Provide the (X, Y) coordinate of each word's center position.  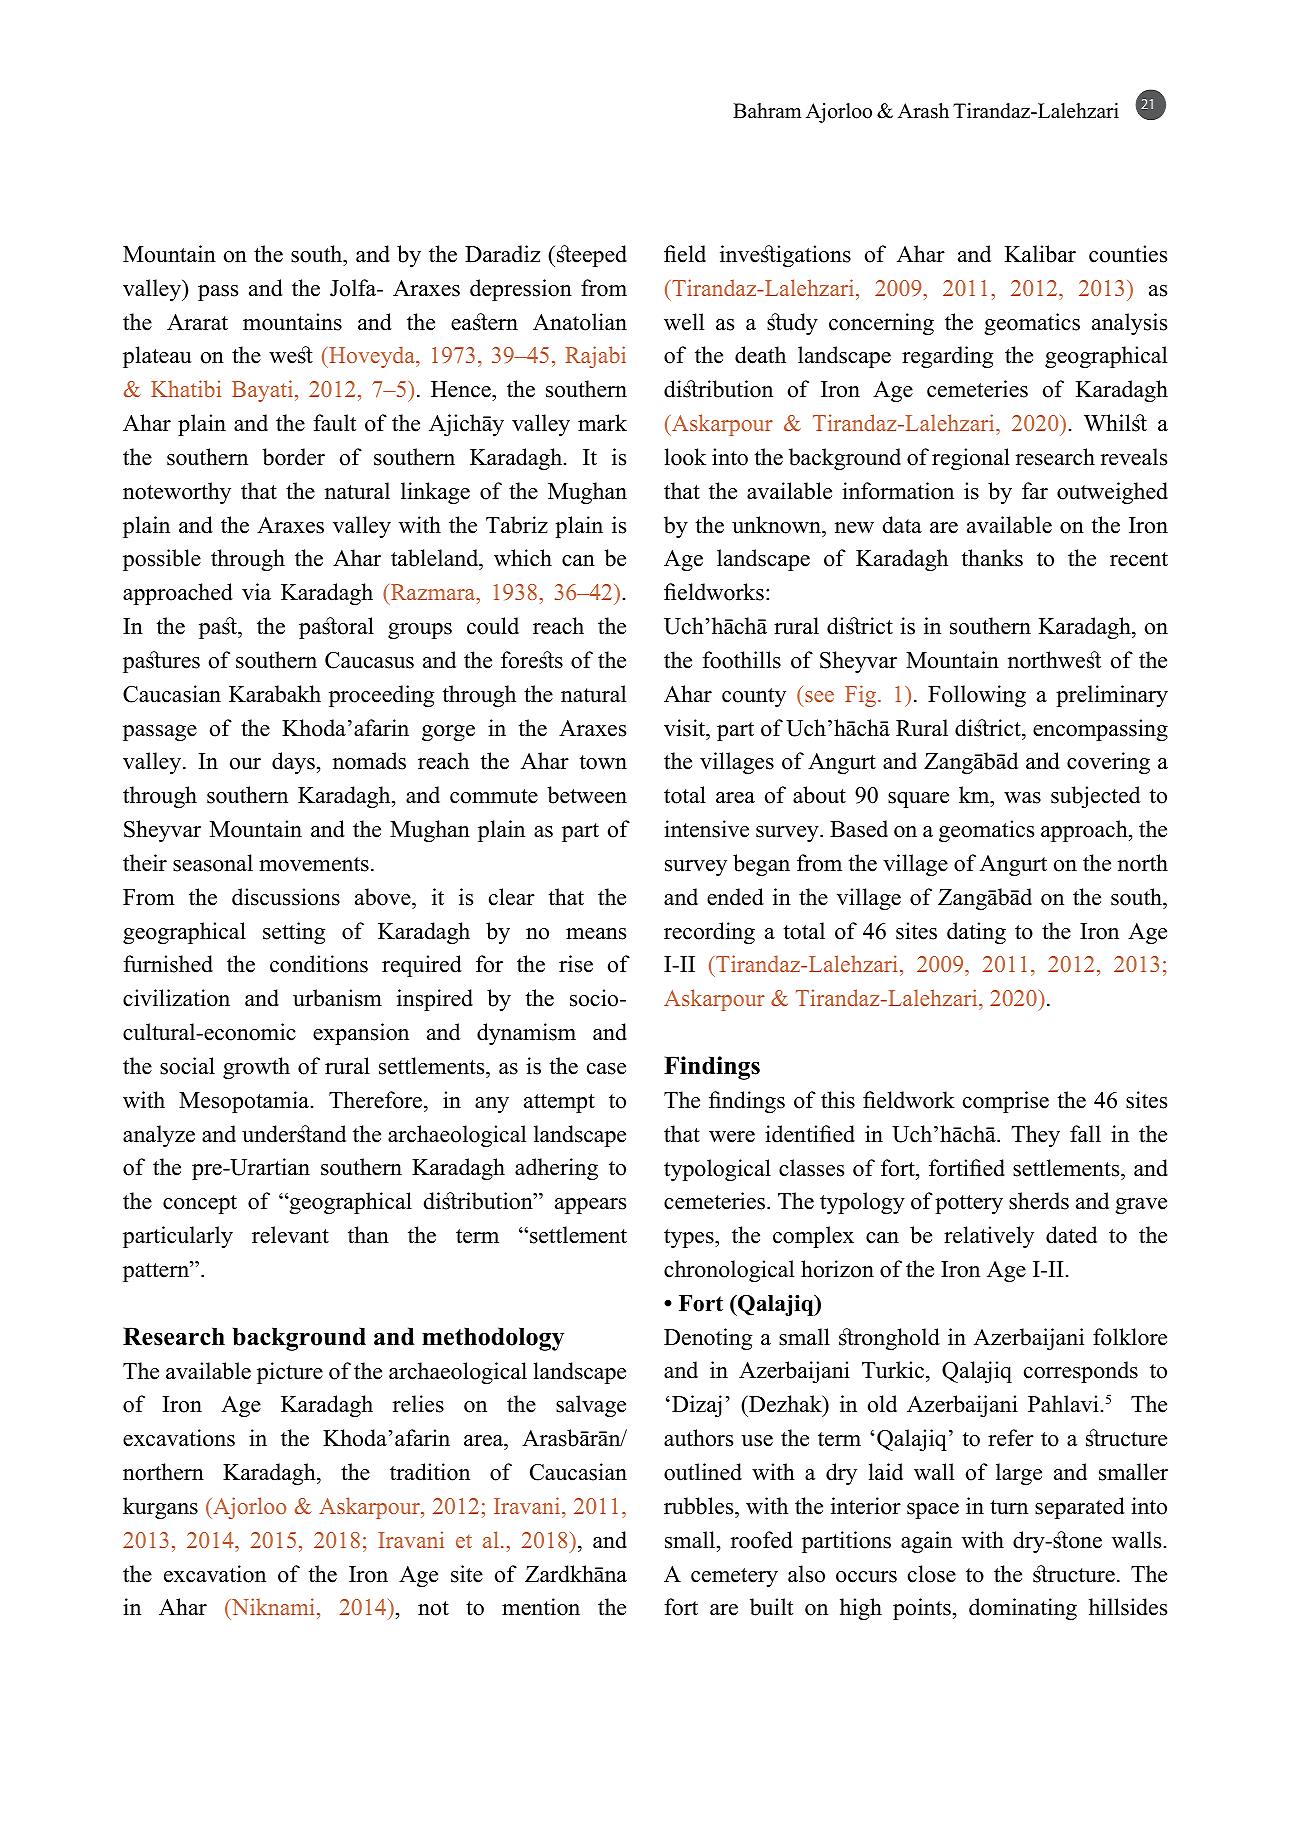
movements (314, 864)
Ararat (197, 322)
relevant (290, 1235)
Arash (923, 111)
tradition (430, 1472)
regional (971, 459)
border (293, 457)
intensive (706, 829)
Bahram (767, 110)
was (1022, 798)
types (690, 1238)
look (685, 457)
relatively (989, 1237)
